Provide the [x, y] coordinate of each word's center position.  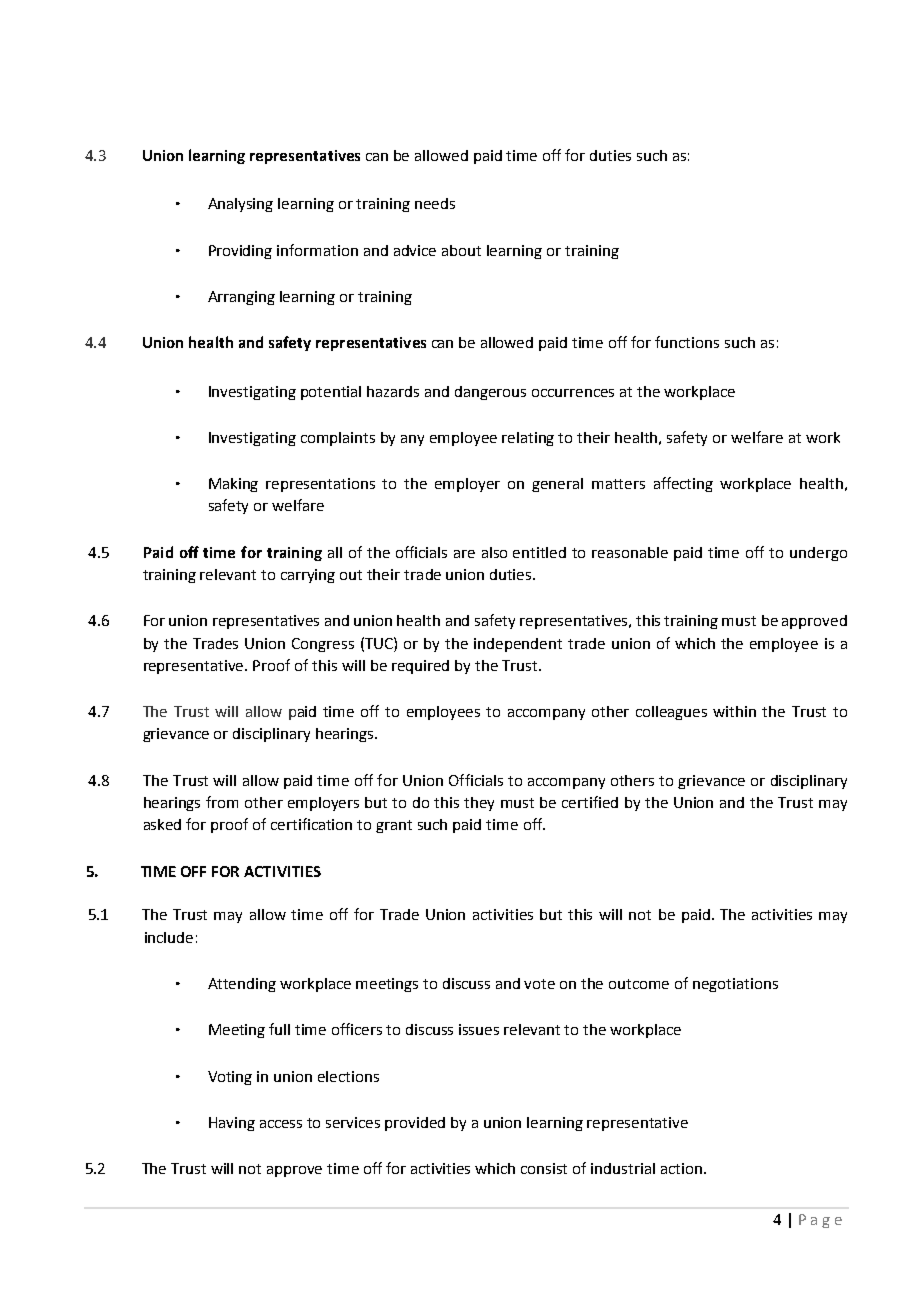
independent [518, 645]
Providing [240, 252]
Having [232, 1124]
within [734, 711]
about [461, 250]
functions [687, 342]
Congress [323, 645]
